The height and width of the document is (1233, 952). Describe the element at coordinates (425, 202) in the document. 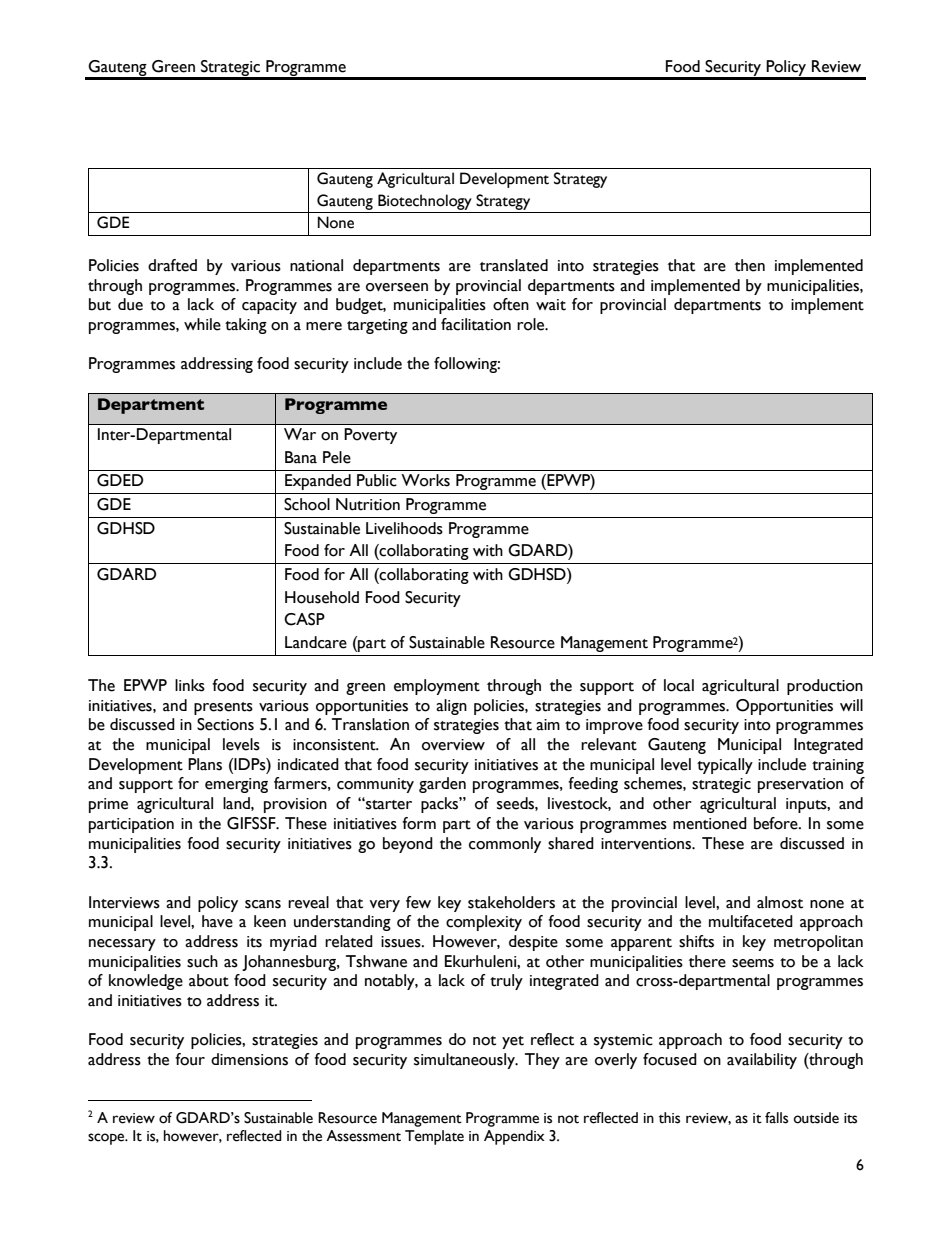

I see `Biotechnology` at that location.
